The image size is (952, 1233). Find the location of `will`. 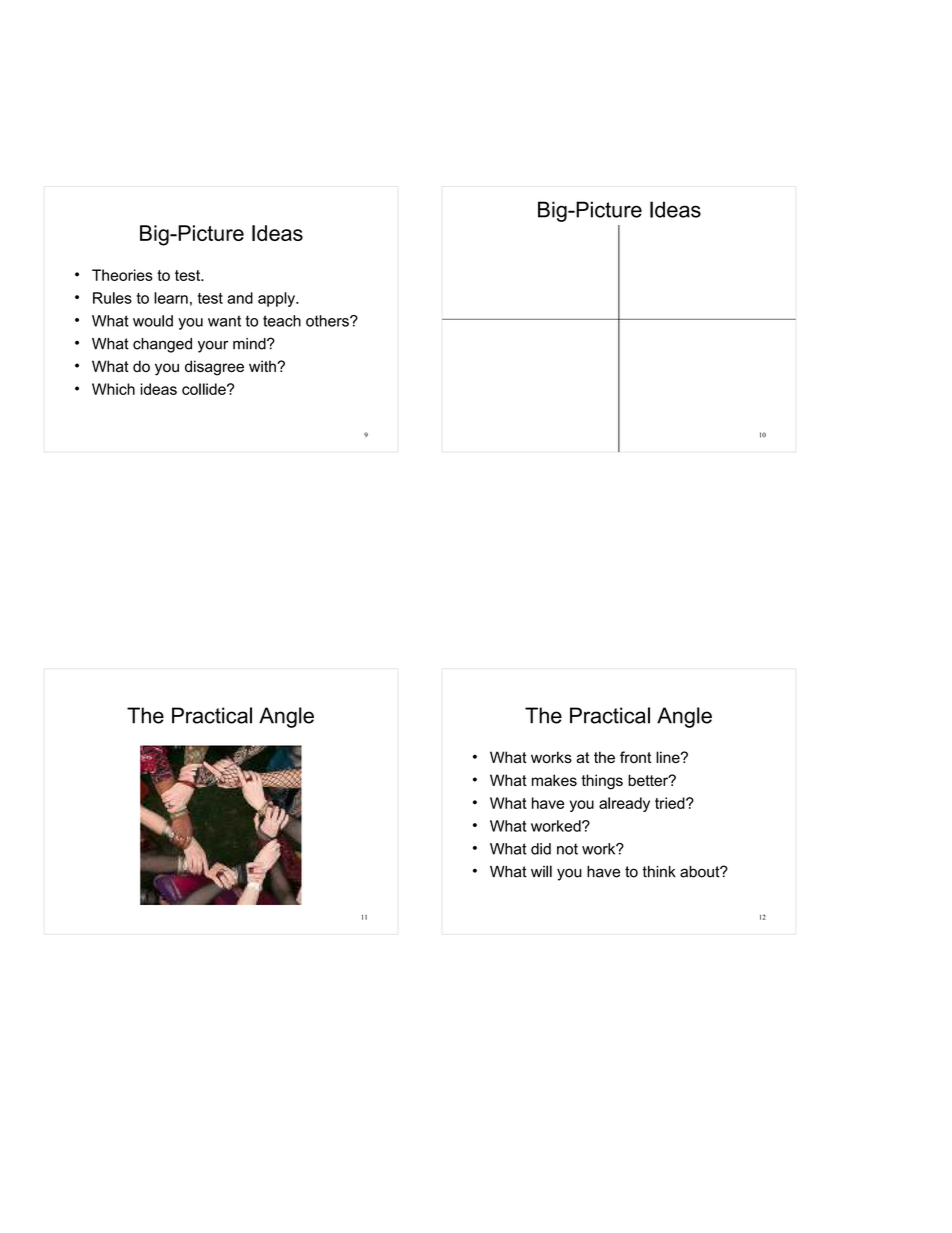

will is located at coordinates (541, 871).
